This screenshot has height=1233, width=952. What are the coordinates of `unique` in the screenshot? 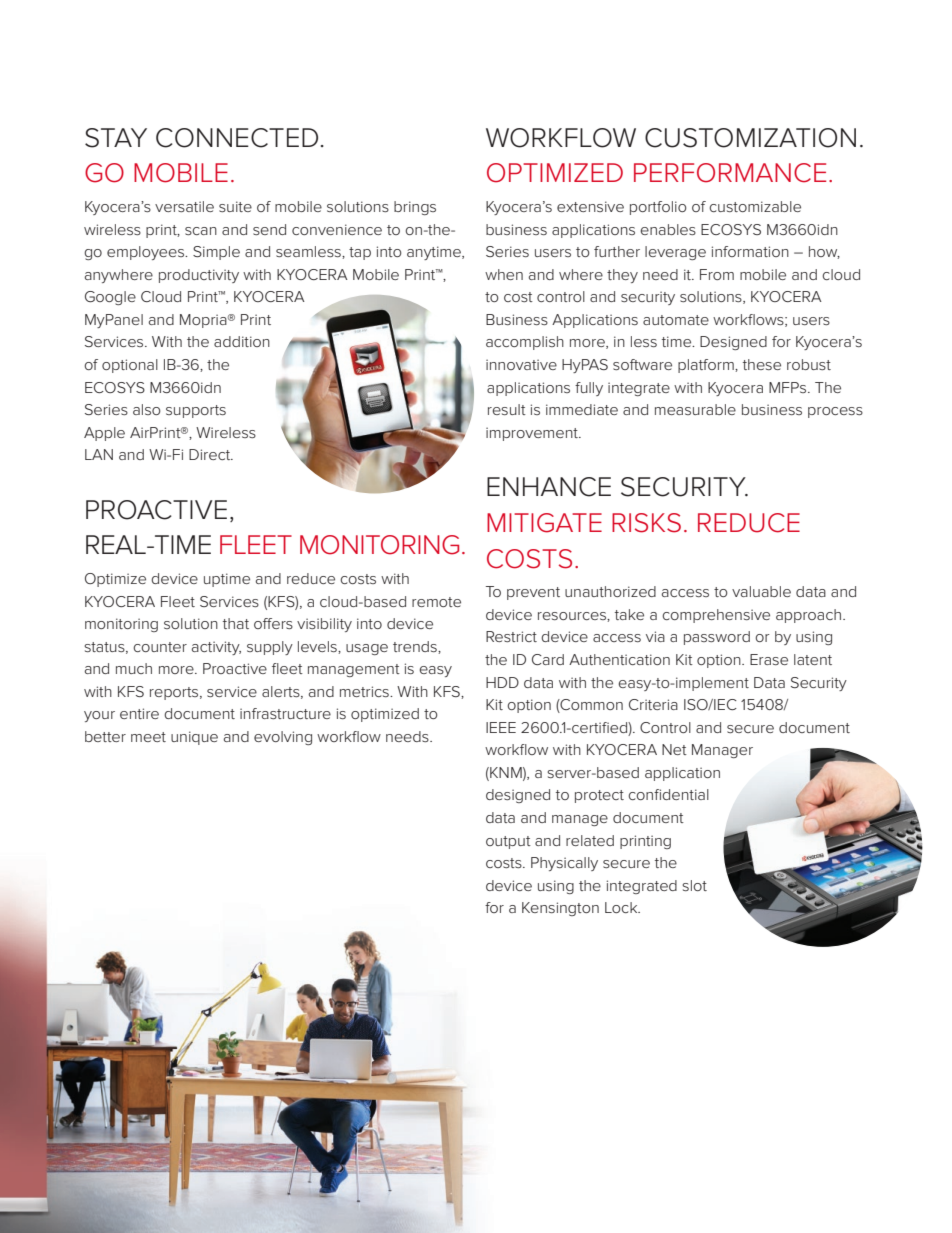 It's located at (194, 738).
